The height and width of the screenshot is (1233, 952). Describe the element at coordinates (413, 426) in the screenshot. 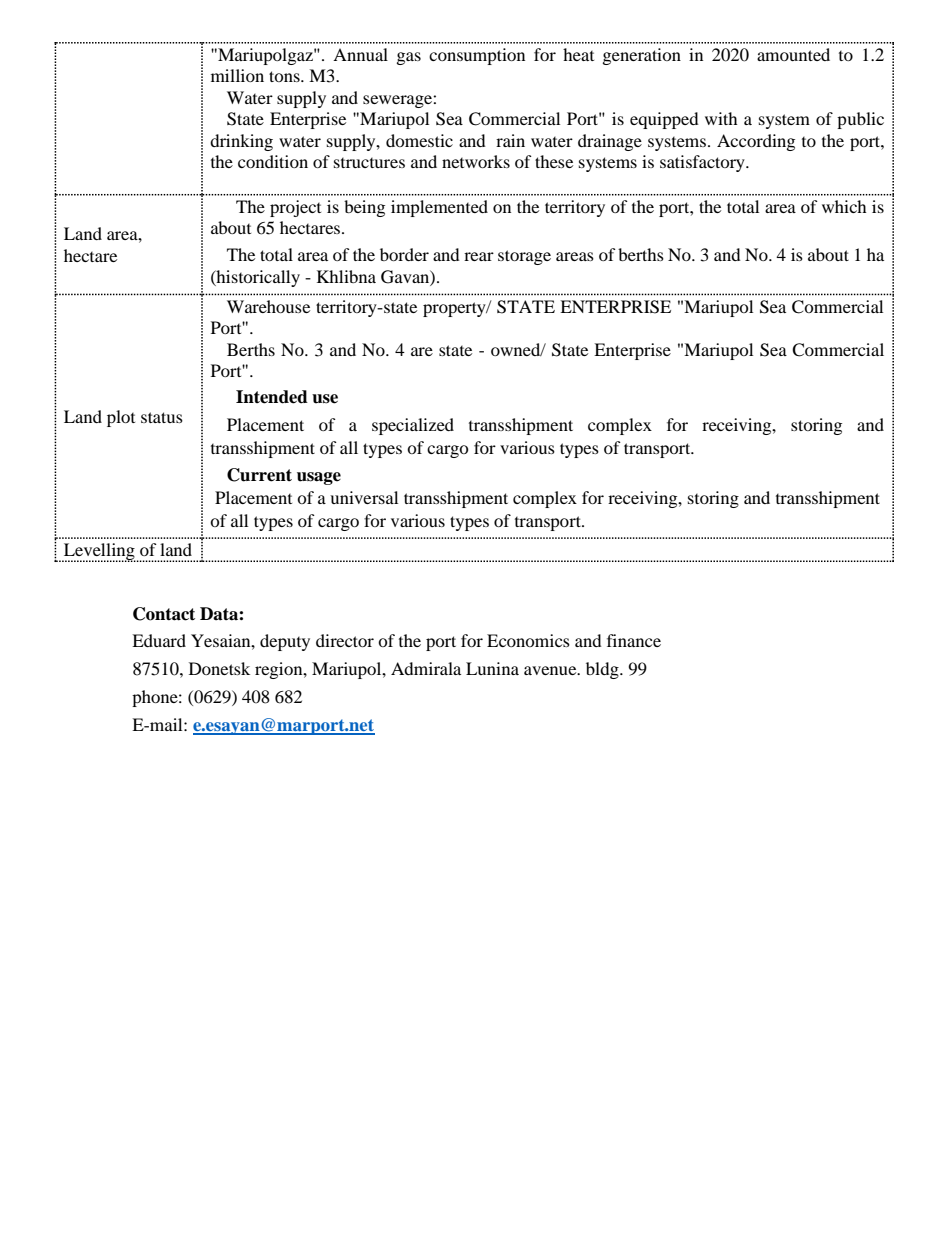

I see `specialized` at that location.
